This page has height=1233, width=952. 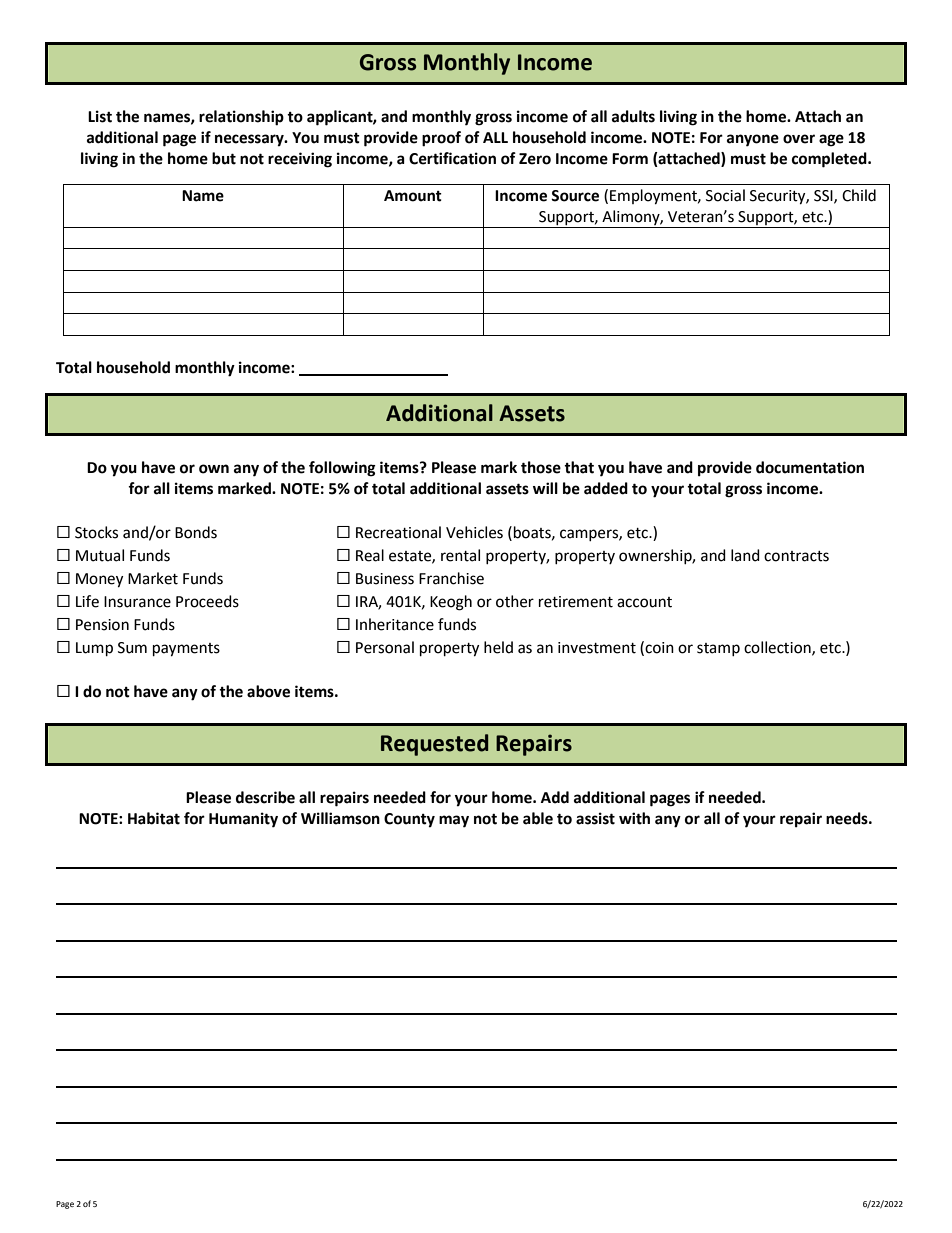 What do you see at coordinates (753, 140) in the page?
I see `anyone` at bounding box center [753, 140].
